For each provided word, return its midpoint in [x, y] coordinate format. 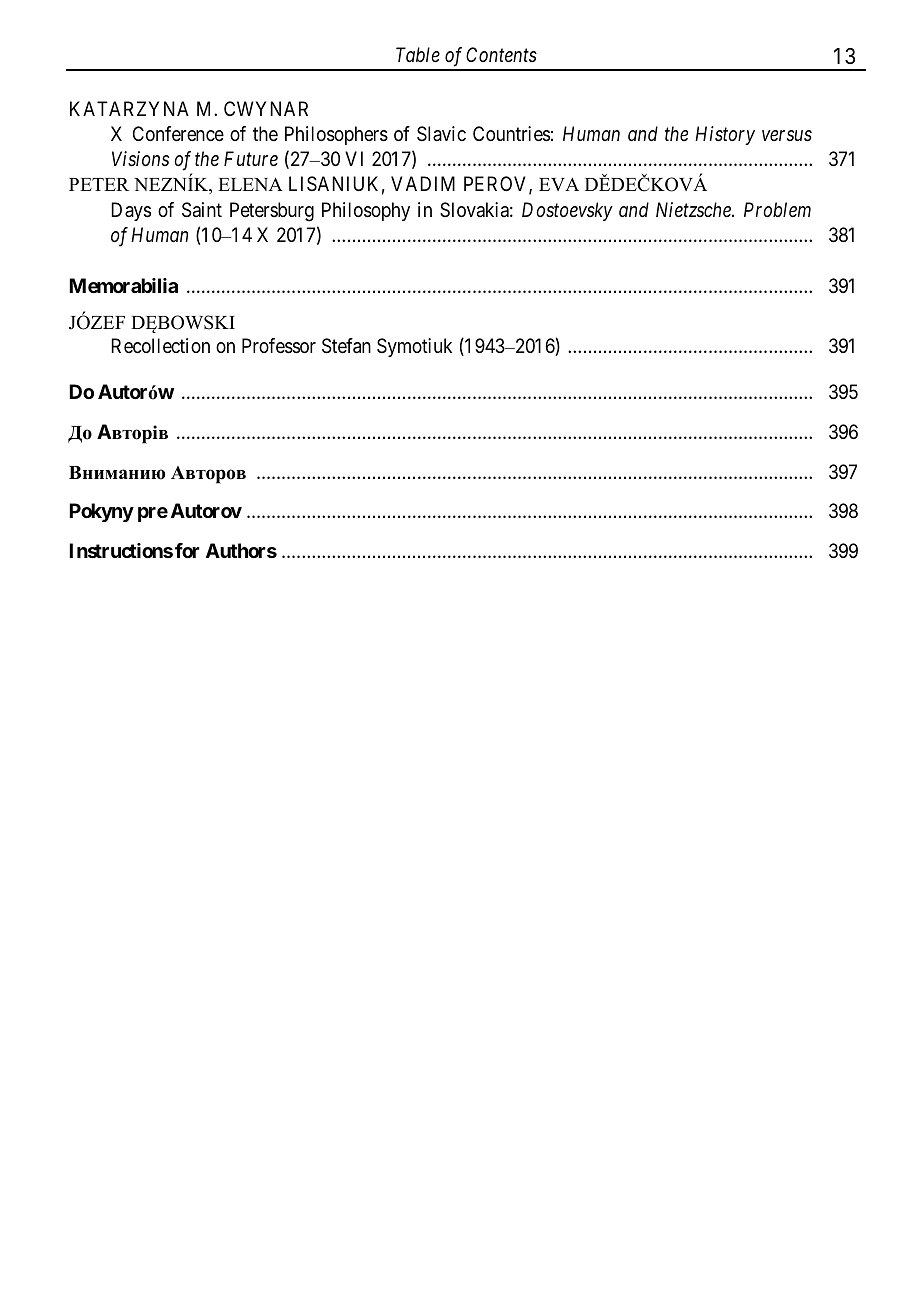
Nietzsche [694, 209]
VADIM [423, 183]
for [187, 550]
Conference [178, 134]
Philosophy [366, 211]
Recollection [160, 345]
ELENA [250, 184]
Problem [777, 209]
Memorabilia [123, 285]
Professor [279, 346]
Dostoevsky [567, 211]
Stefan [346, 346]
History [725, 135]
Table [418, 54]
